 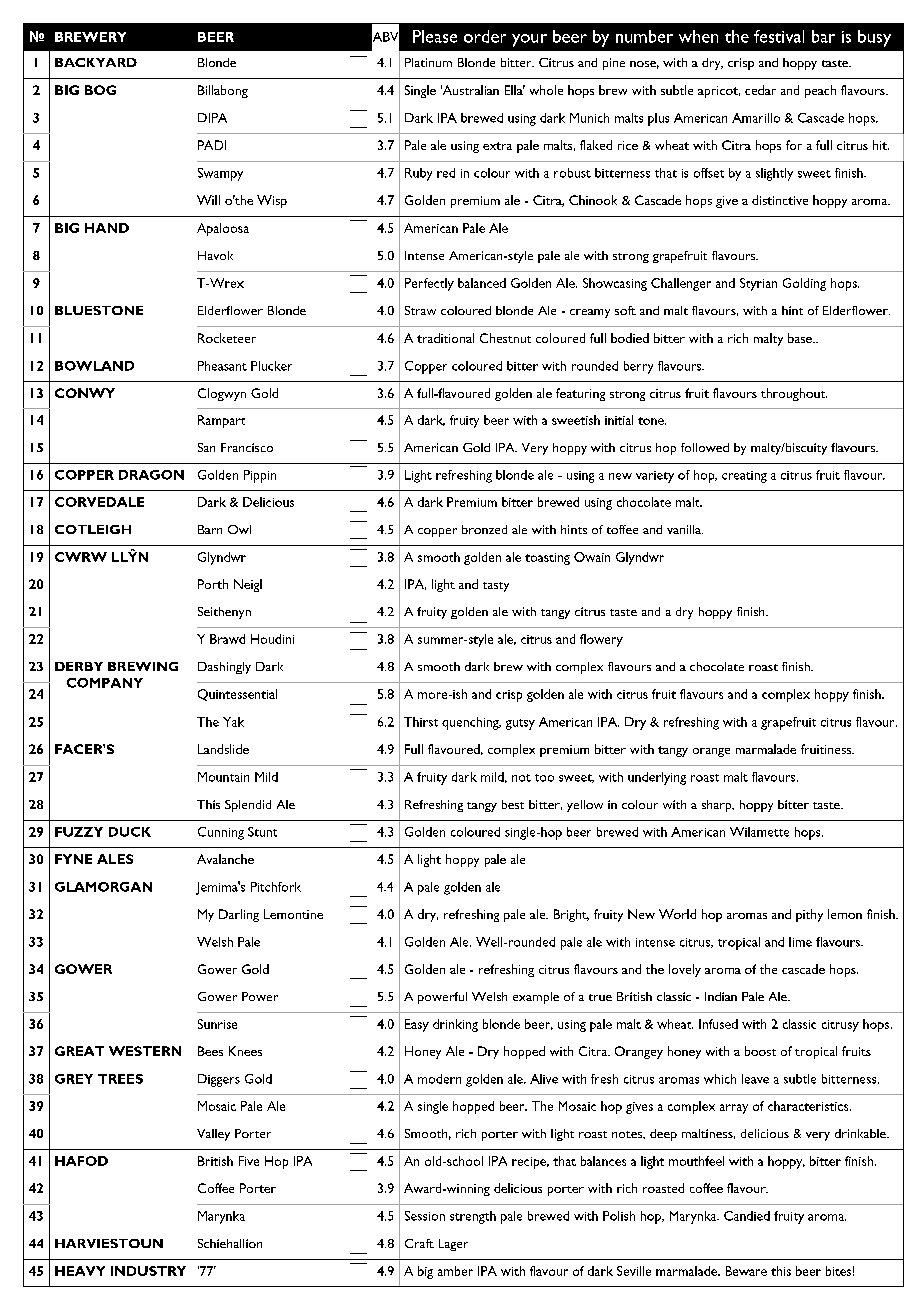 What do you see at coordinates (148, 1271) in the page?
I see `INDUSTRY` at bounding box center [148, 1271].
